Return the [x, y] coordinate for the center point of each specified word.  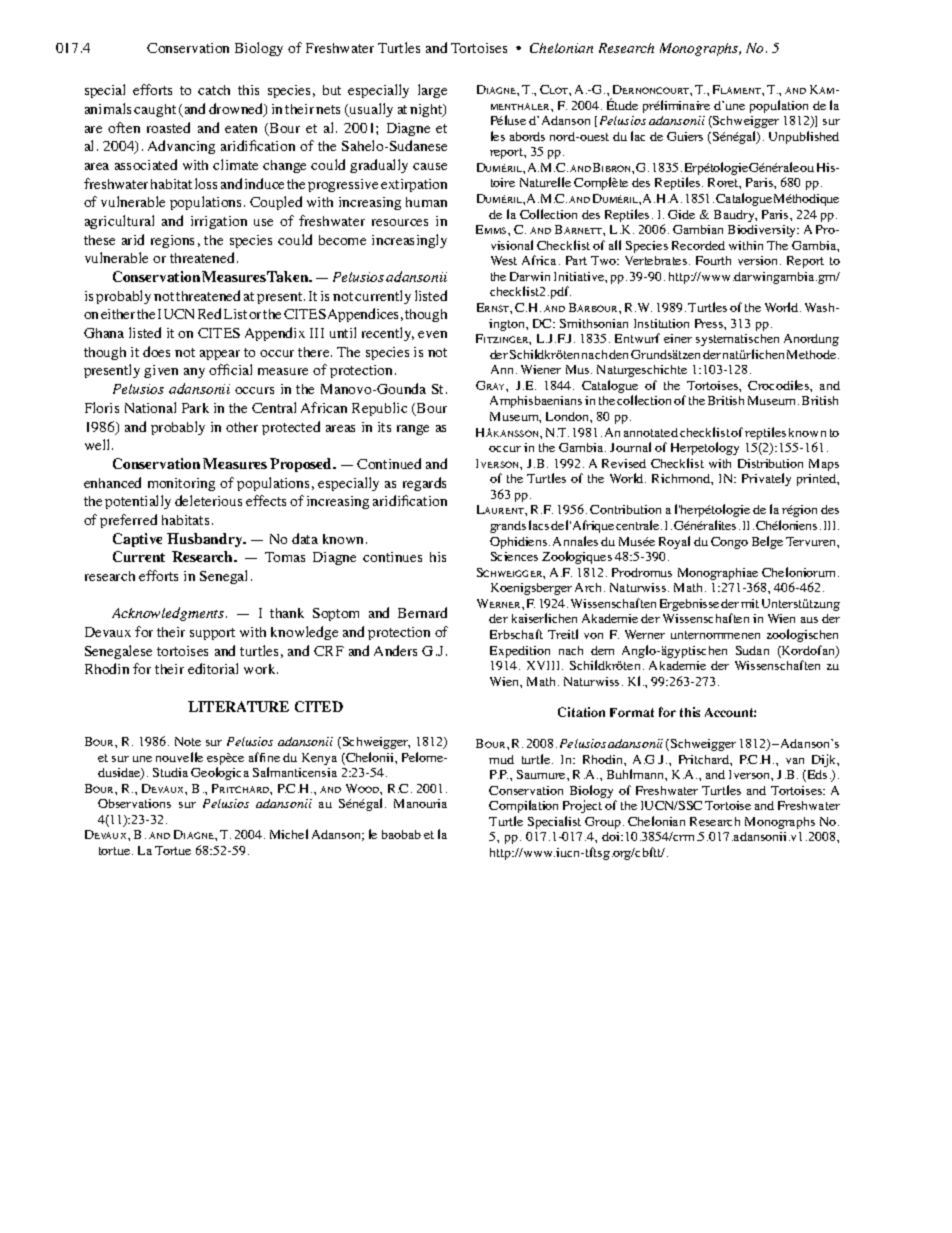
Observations [134, 803]
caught [155, 110]
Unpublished [804, 137]
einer [678, 338]
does [156, 351]
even [432, 334]
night [427, 110]
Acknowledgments [168, 614]
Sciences [514, 556]
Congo [729, 543]
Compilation [523, 806]
